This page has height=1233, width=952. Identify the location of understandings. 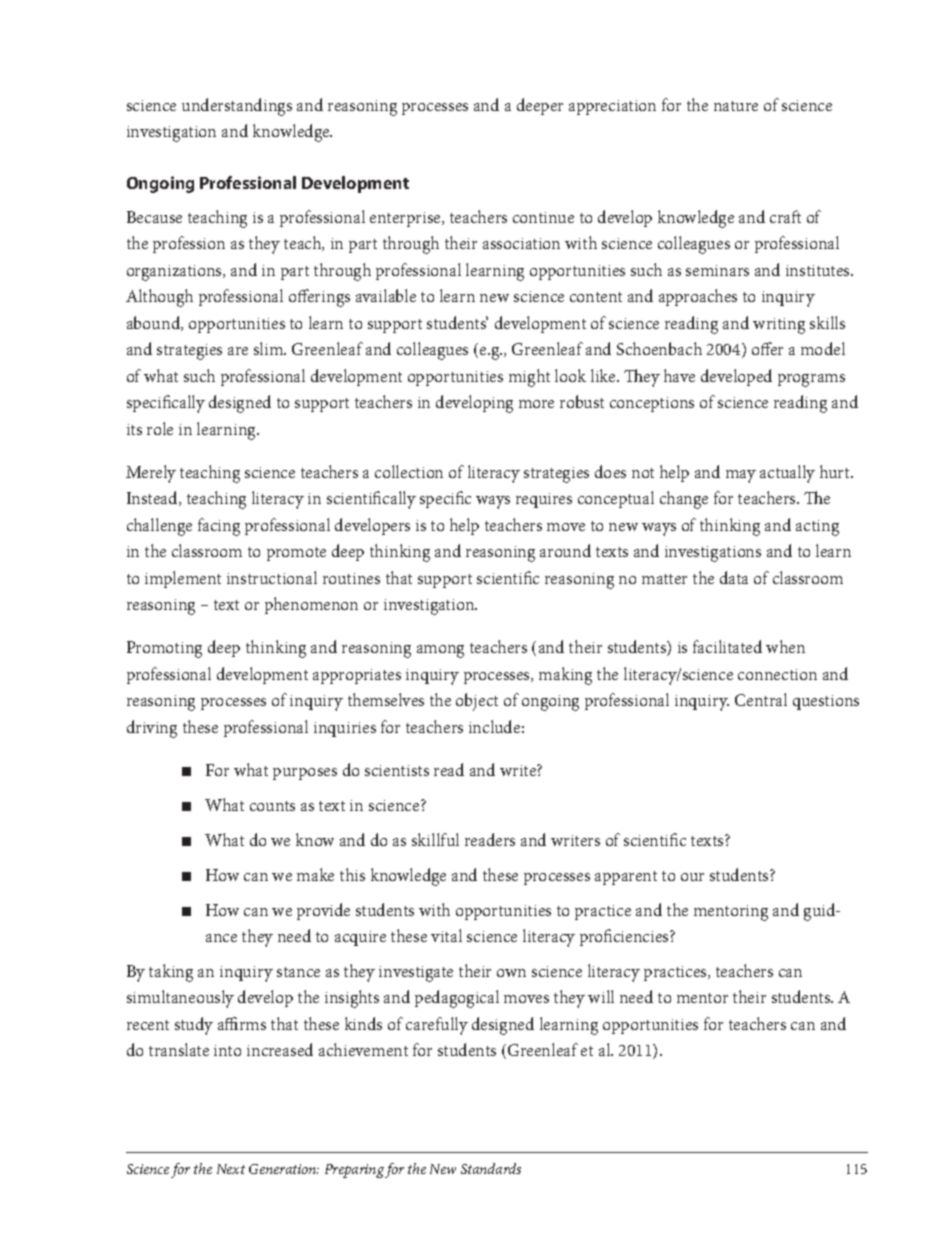
(237, 107).
